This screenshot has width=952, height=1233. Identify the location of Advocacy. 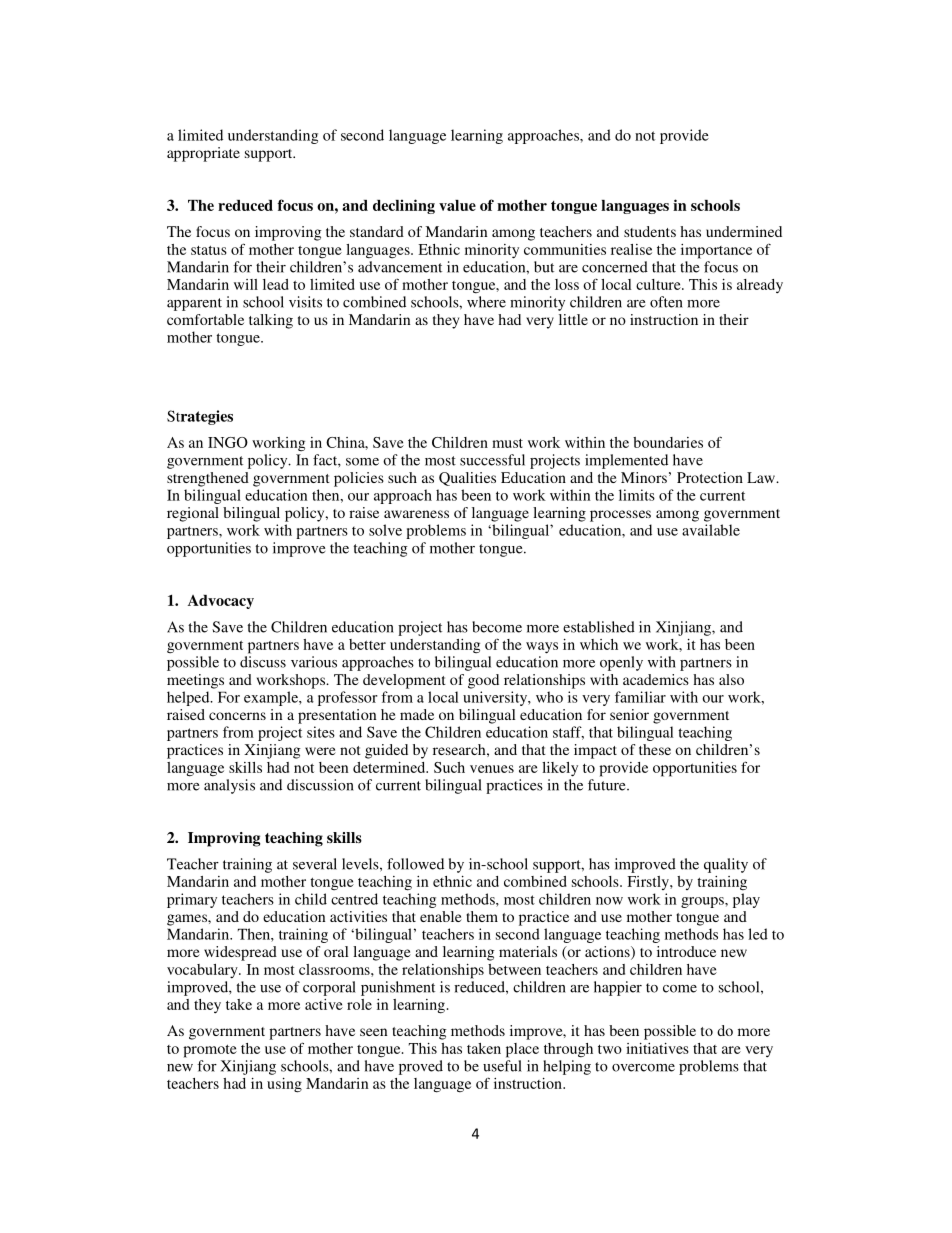
(221, 602).
